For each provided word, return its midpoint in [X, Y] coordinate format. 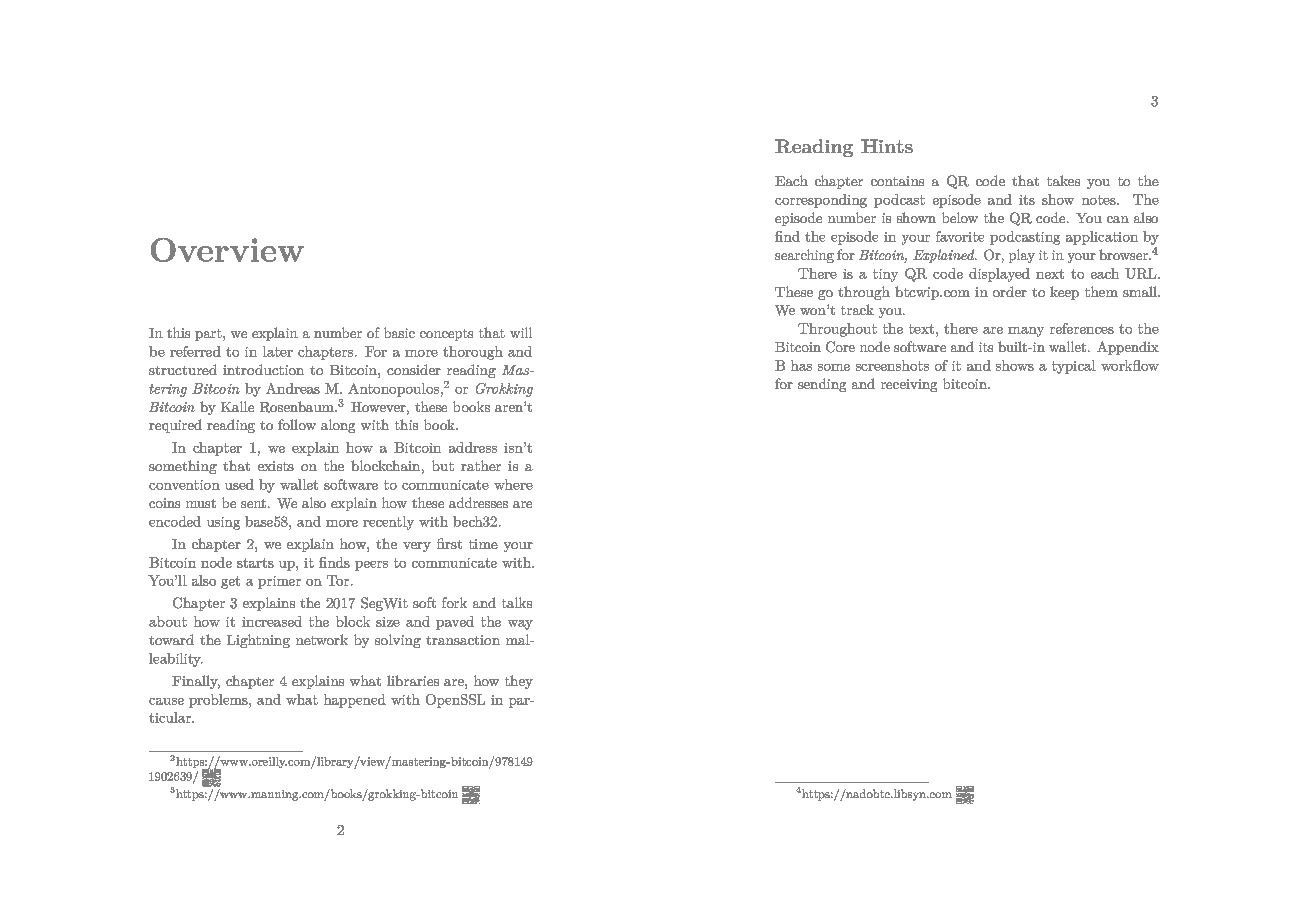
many [1026, 332]
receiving [909, 385]
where [513, 484]
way [520, 625]
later [278, 351]
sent [255, 503]
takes [1063, 180]
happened [355, 701]
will [521, 332]
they [519, 682]
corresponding [821, 201]
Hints [887, 146]
